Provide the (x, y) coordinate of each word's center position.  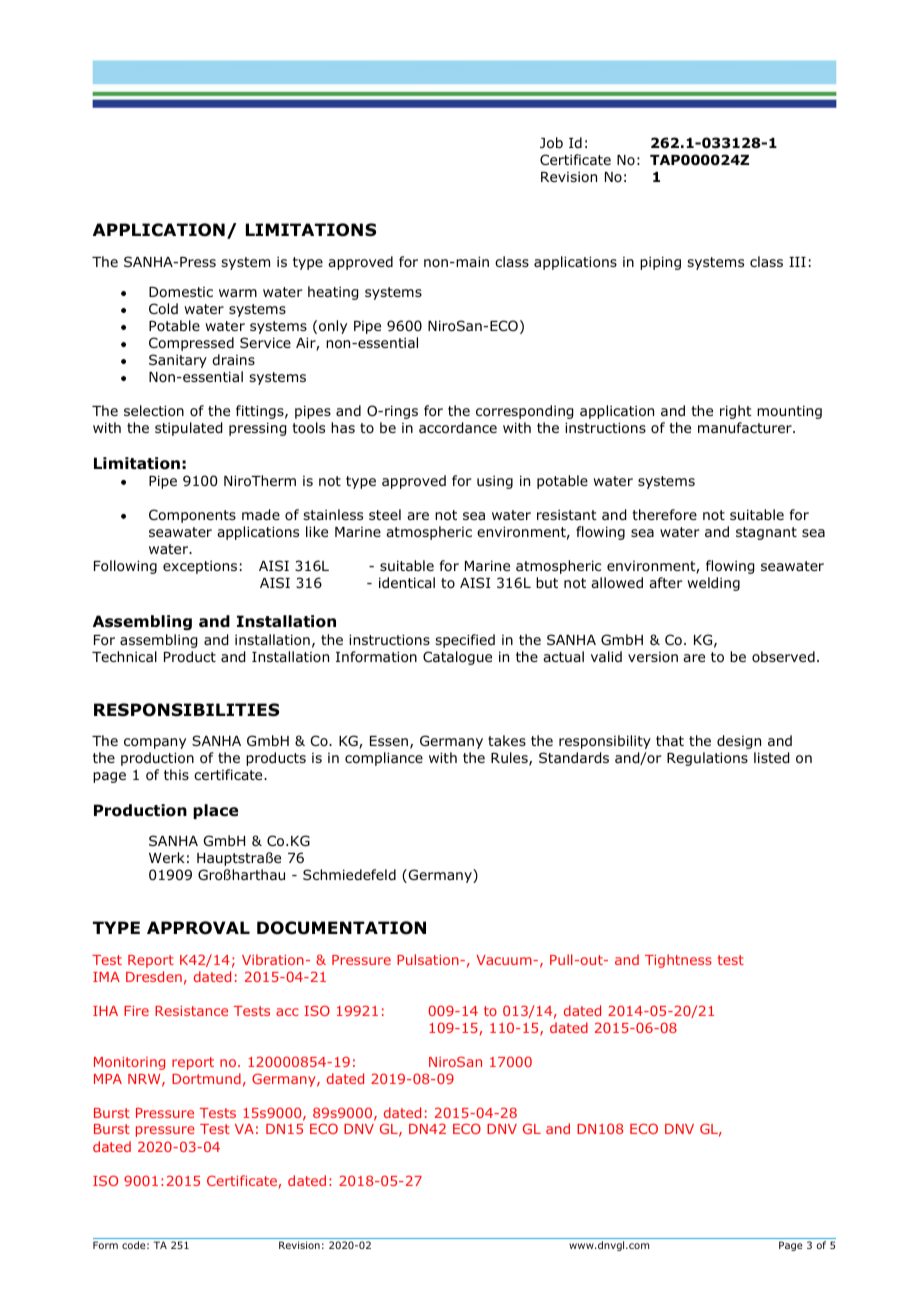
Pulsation (429, 959)
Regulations (707, 759)
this (176, 774)
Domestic (181, 292)
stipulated (188, 429)
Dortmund (206, 1078)
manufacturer (746, 427)
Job (551, 143)
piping (660, 263)
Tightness (678, 961)
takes (507, 740)
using (495, 482)
